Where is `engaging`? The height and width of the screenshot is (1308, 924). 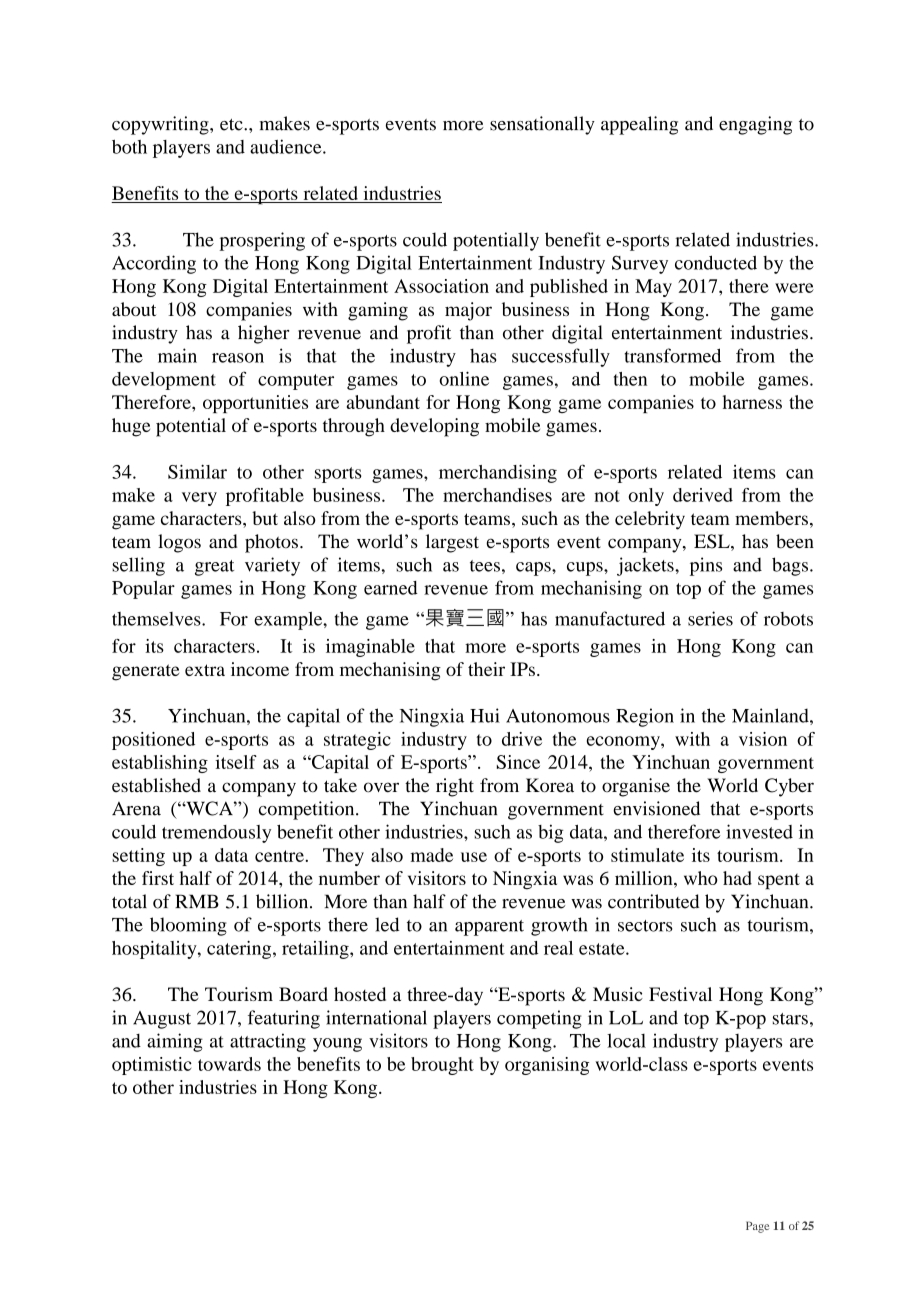
engaging is located at coordinates (755, 125).
